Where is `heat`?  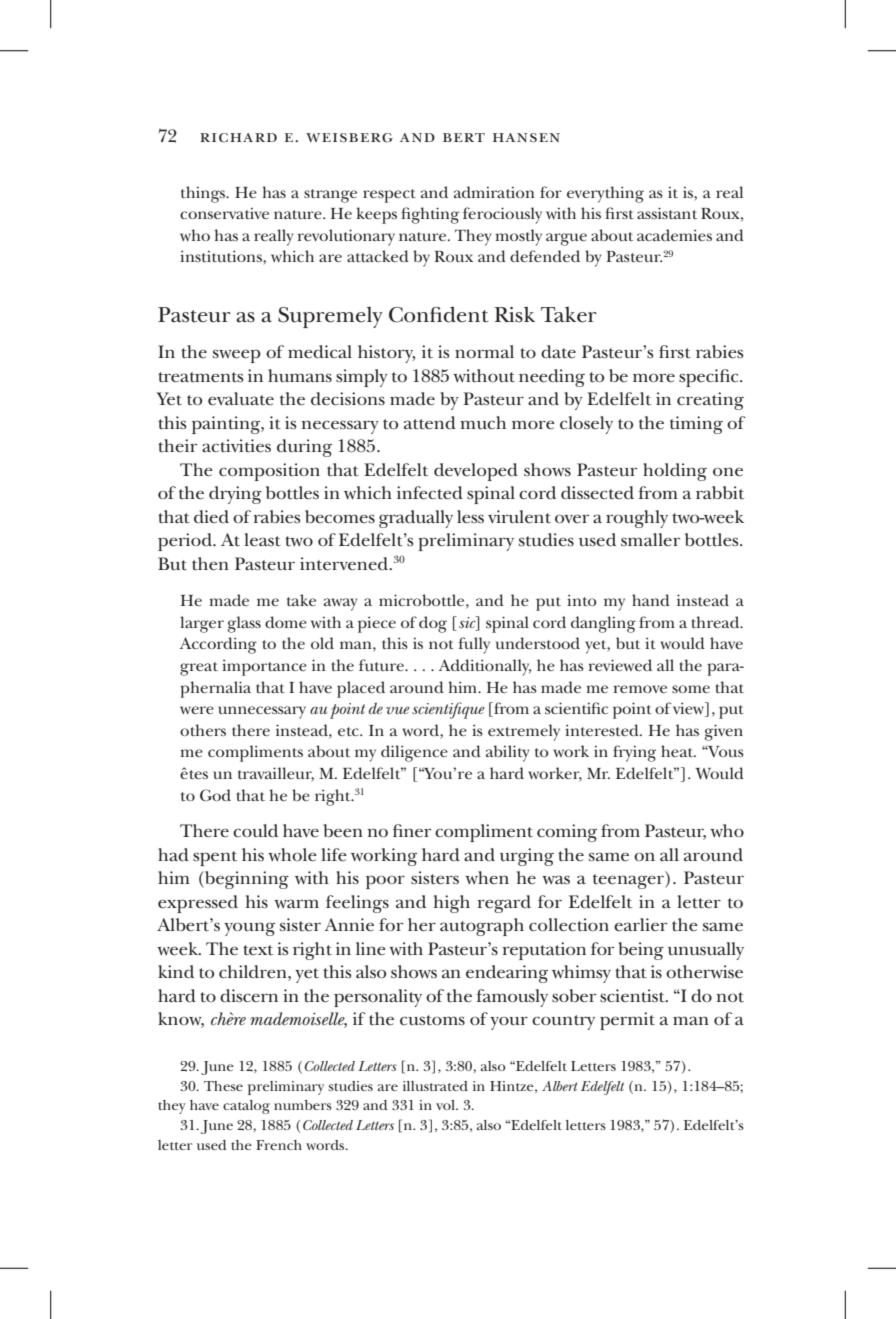 heat is located at coordinates (678, 751).
